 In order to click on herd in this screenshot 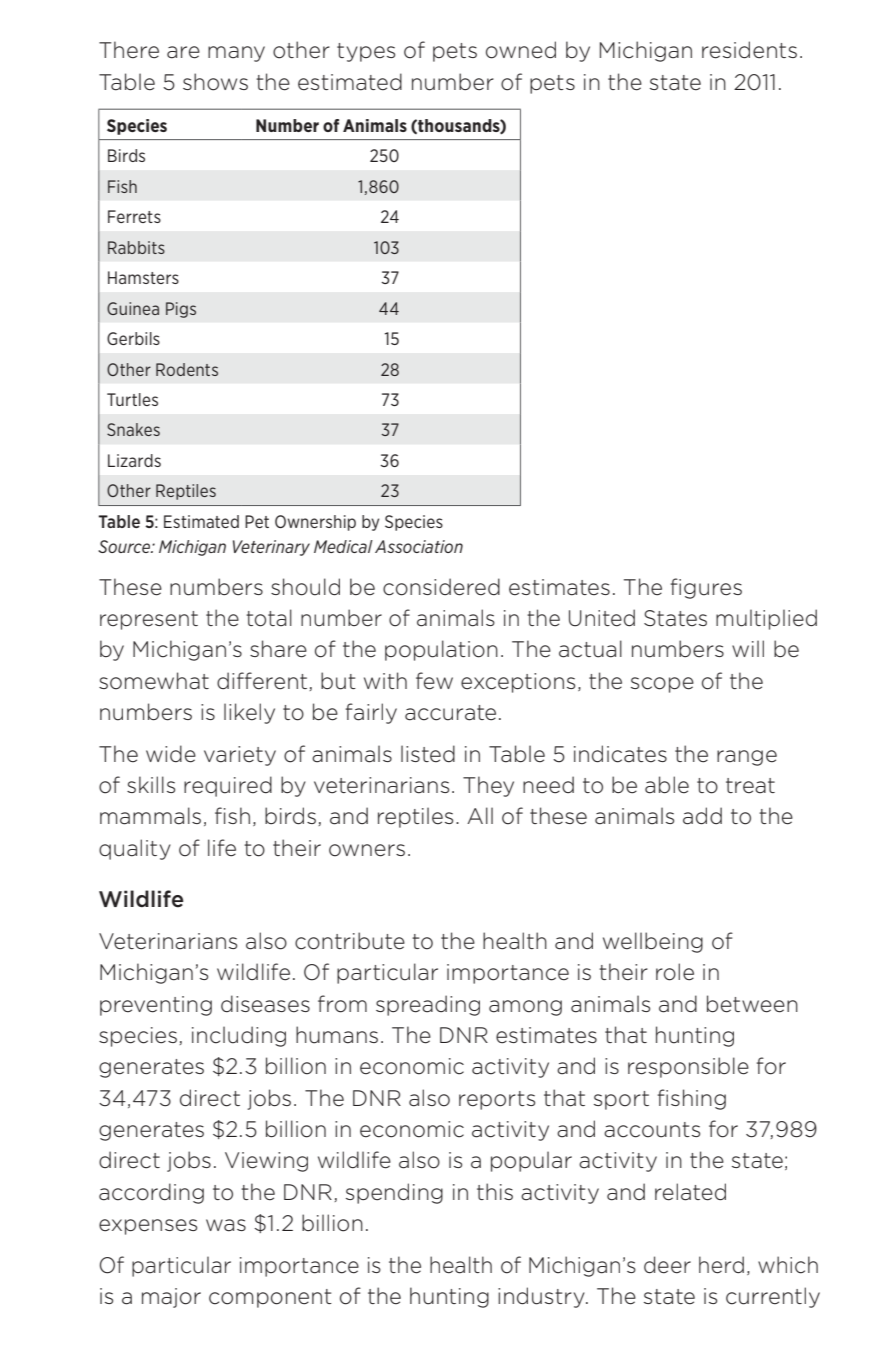, I will do `click(721, 1265)`.
